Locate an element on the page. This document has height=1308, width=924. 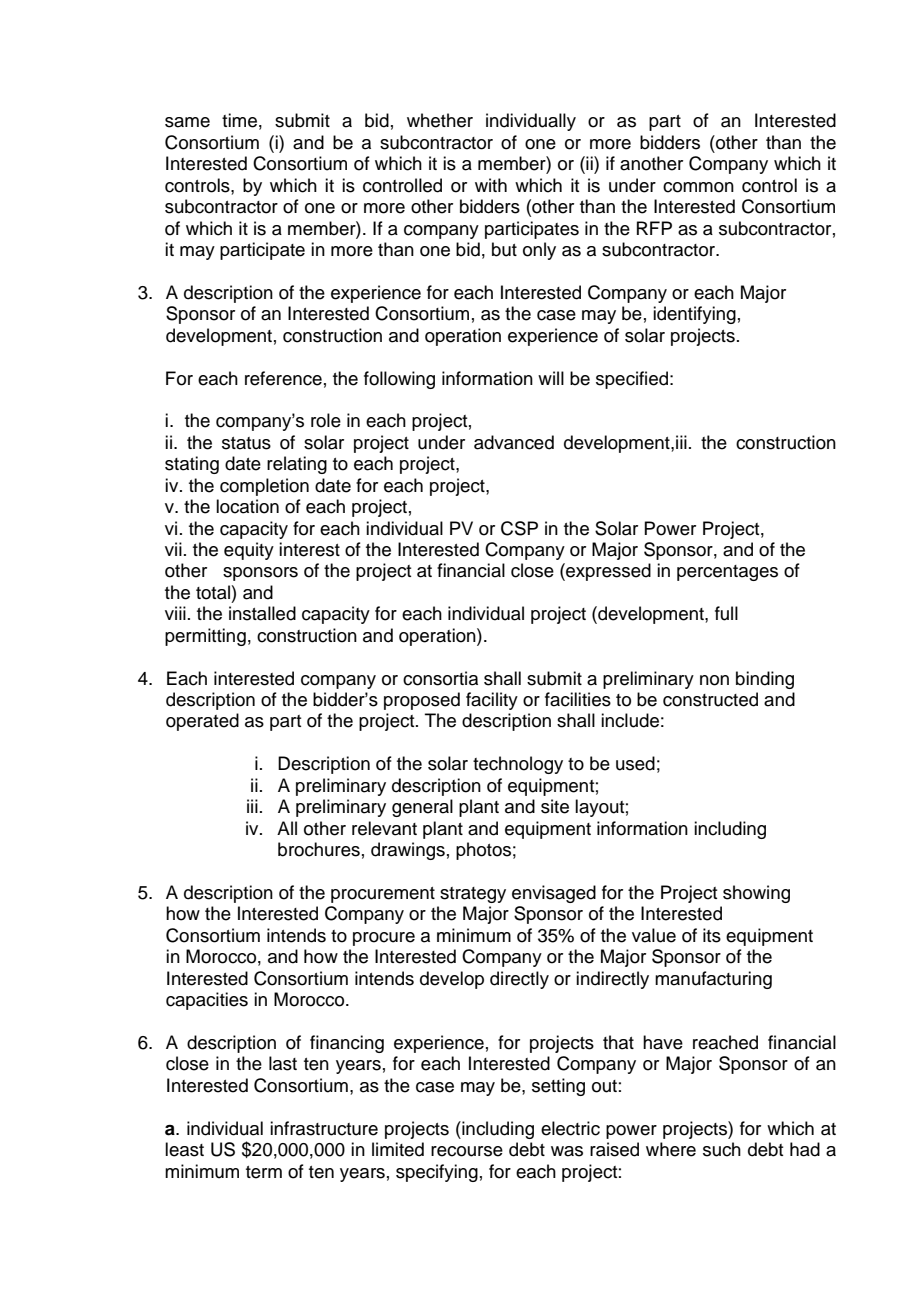
operated is located at coordinates (202, 722).
